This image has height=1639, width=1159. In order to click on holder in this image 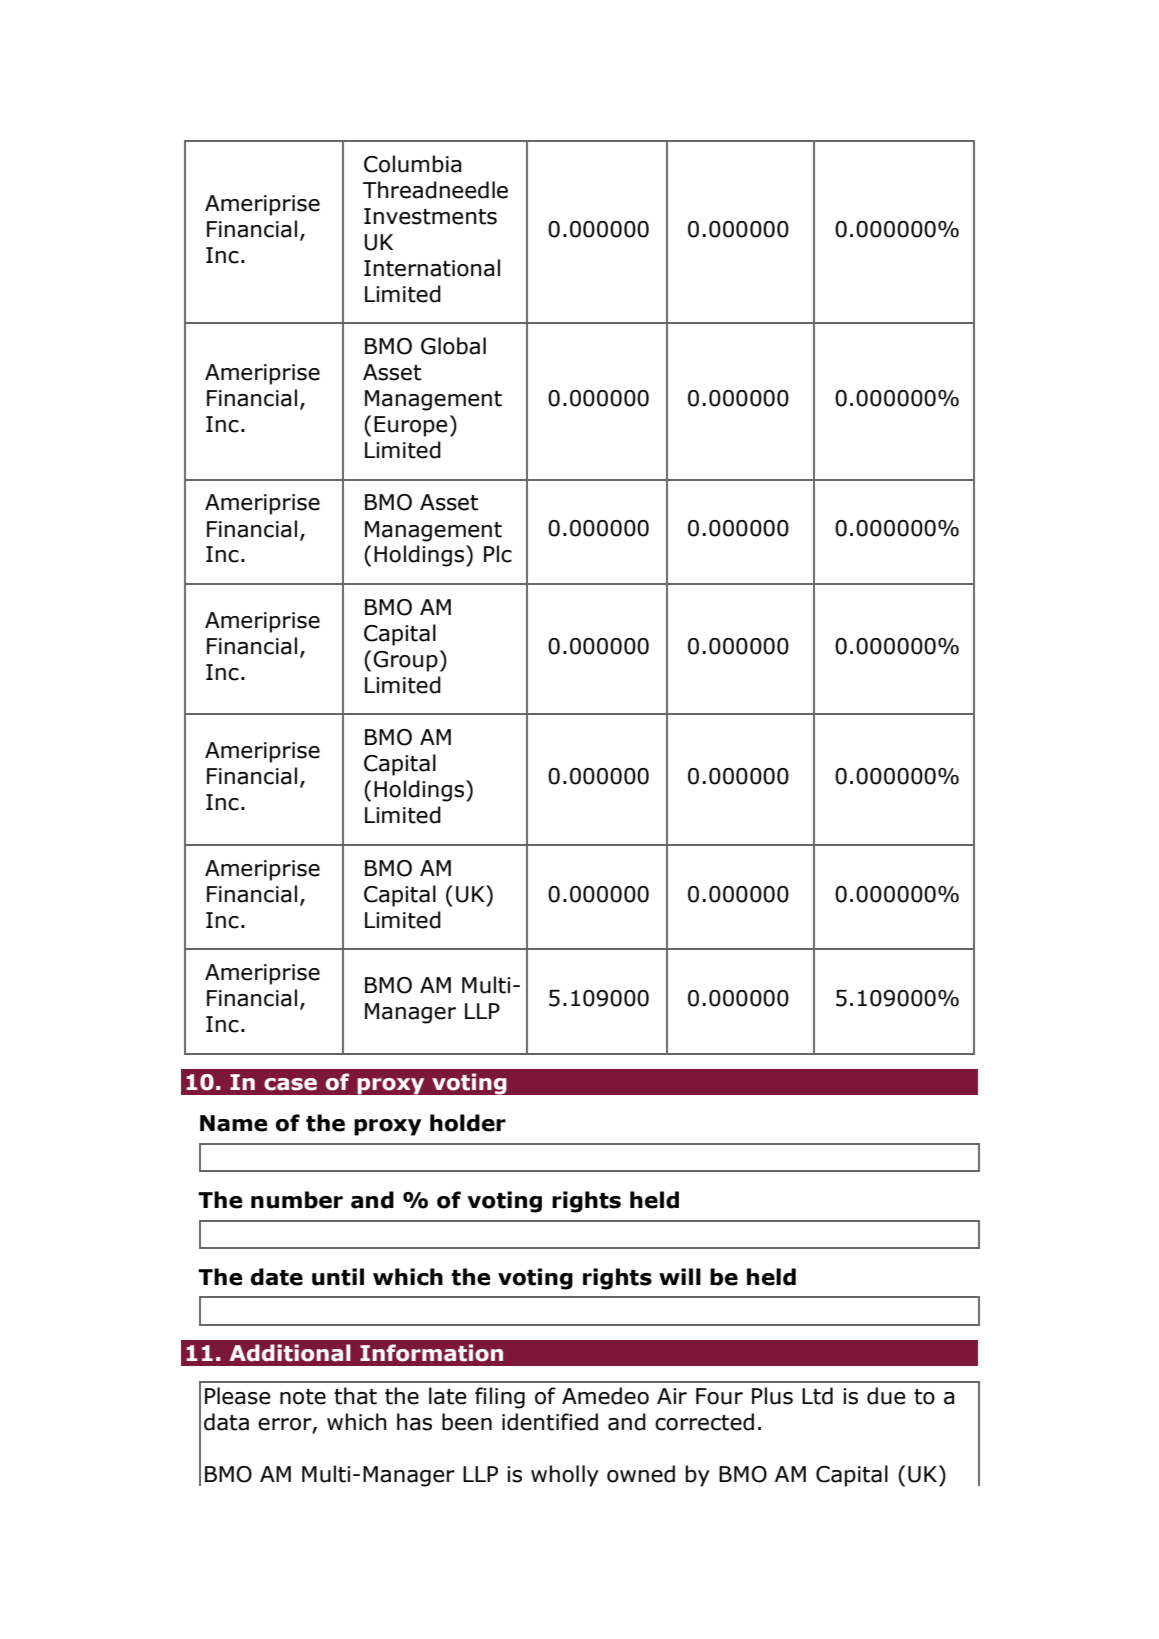, I will do `click(468, 1123)`.
